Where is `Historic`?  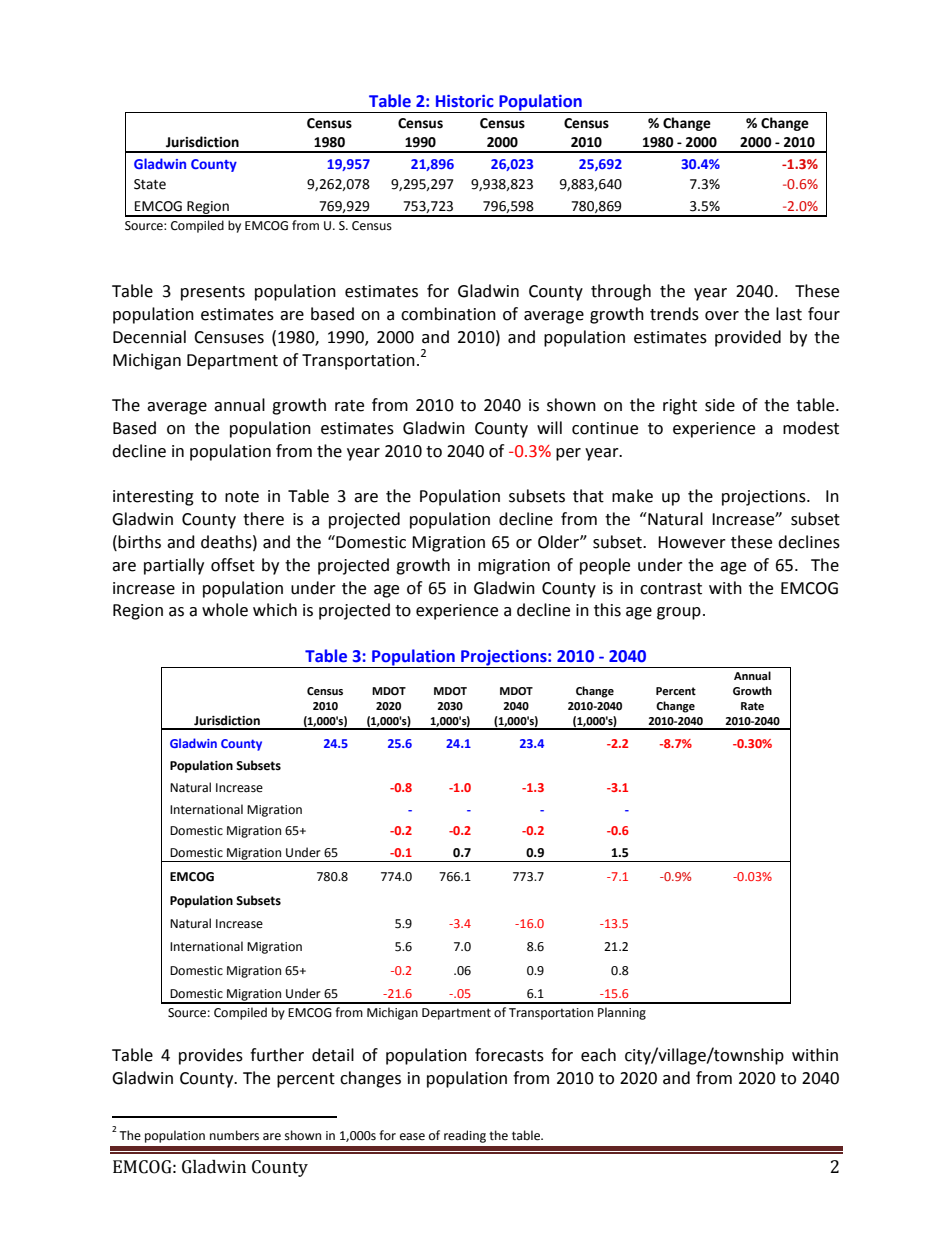 Historic is located at coordinates (465, 101).
